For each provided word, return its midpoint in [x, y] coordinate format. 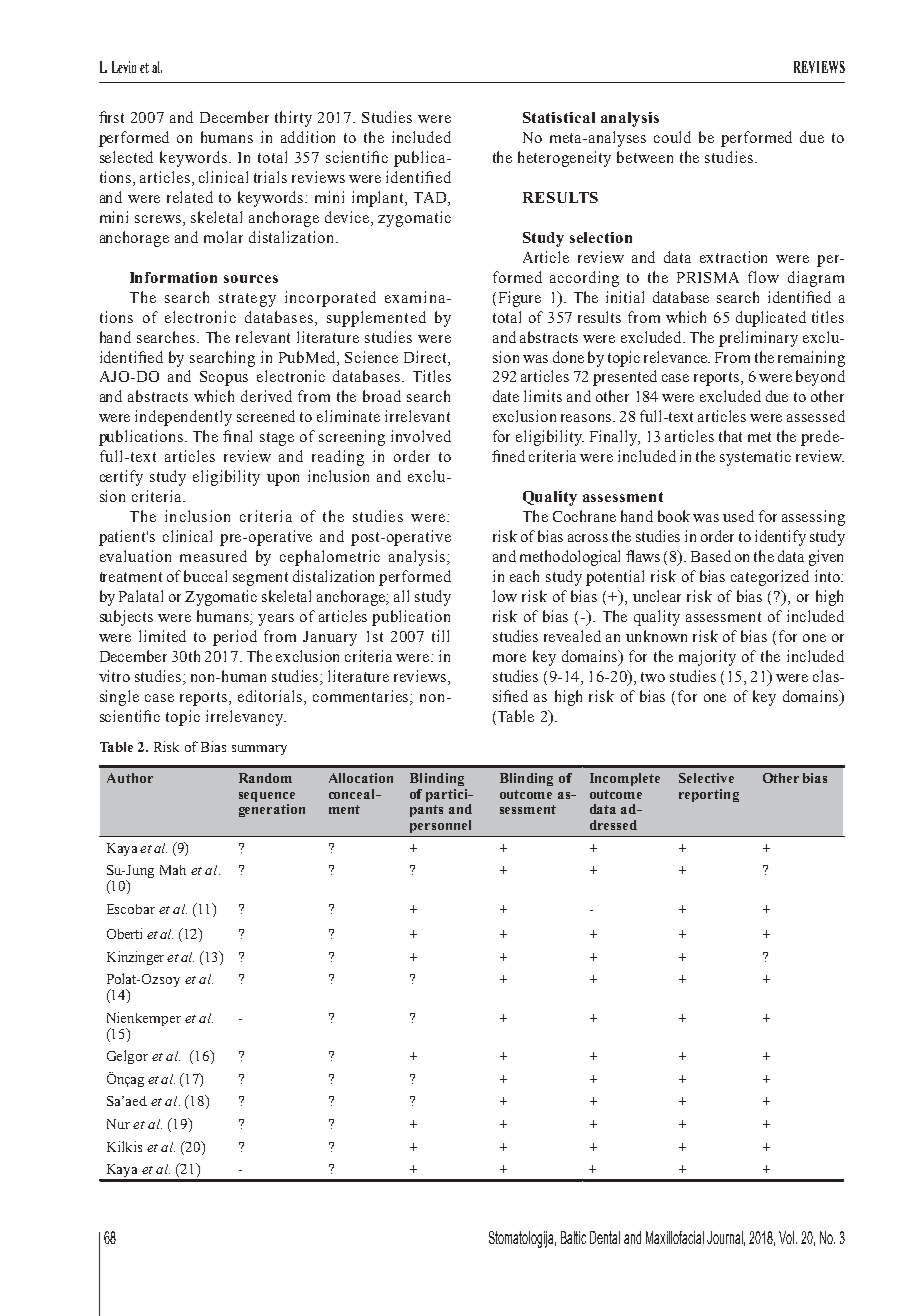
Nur [118, 1124]
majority [707, 658]
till [440, 636]
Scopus [224, 378]
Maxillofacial [675, 1237]
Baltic [573, 1237]
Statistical [559, 117]
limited [162, 636]
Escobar [131, 909]
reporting [709, 795]
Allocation [361, 778]
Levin [124, 67]
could [672, 137]
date [506, 396]
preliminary [758, 339]
